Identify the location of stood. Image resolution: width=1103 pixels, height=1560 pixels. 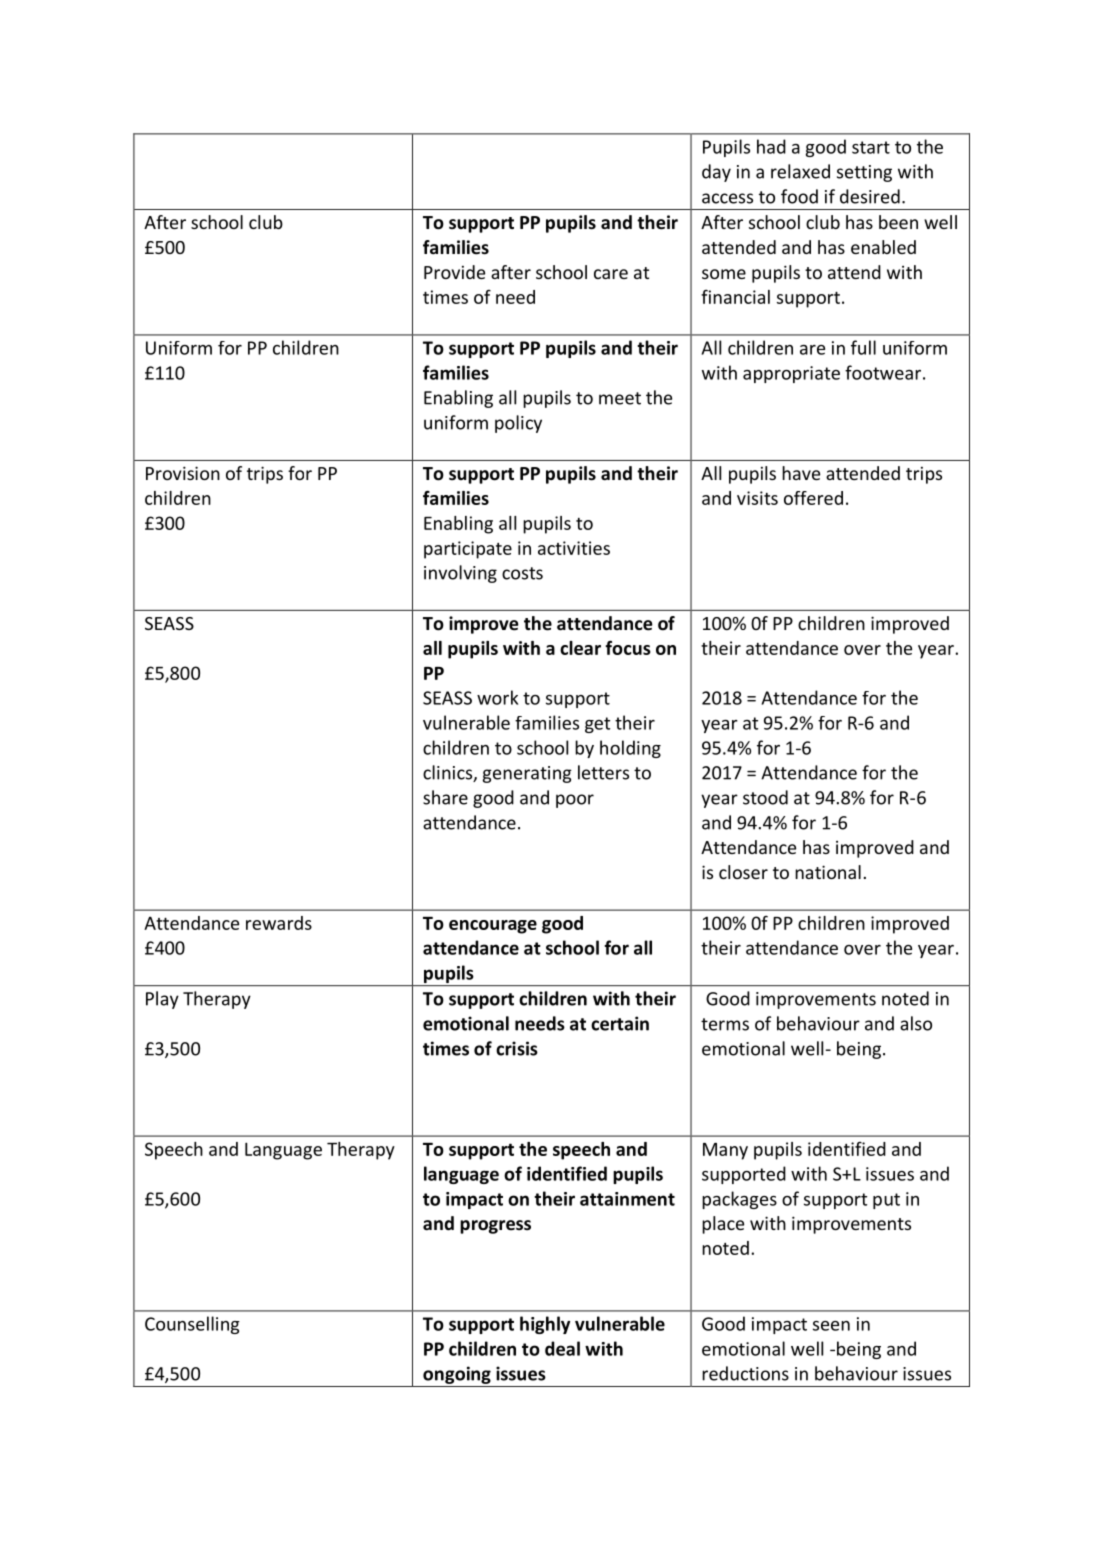
(765, 797).
